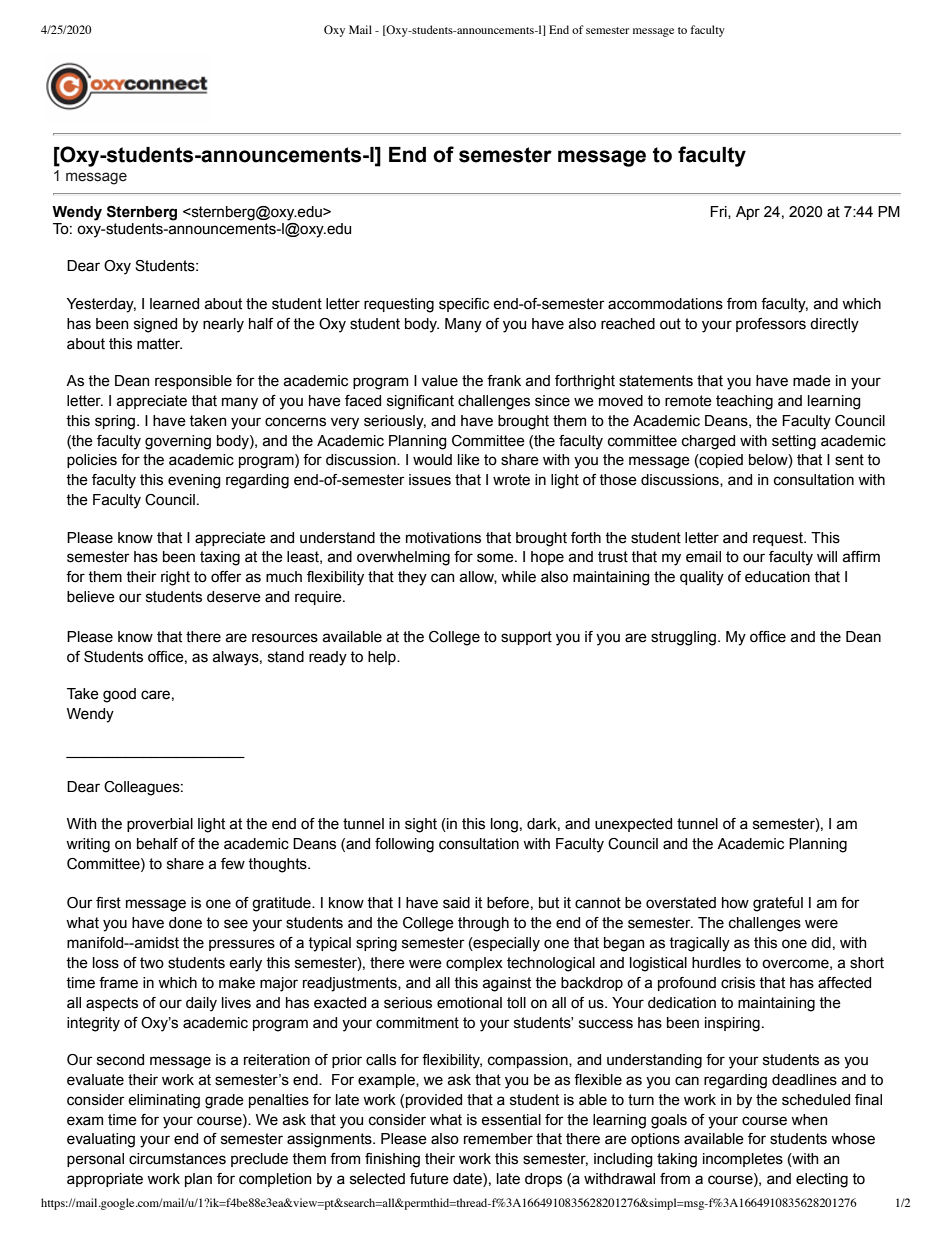 Image resolution: width=952 pixels, height=1233 pixels. Describe the element at coordinates (160, 825) in the image. I see `proverbial` at that location.
